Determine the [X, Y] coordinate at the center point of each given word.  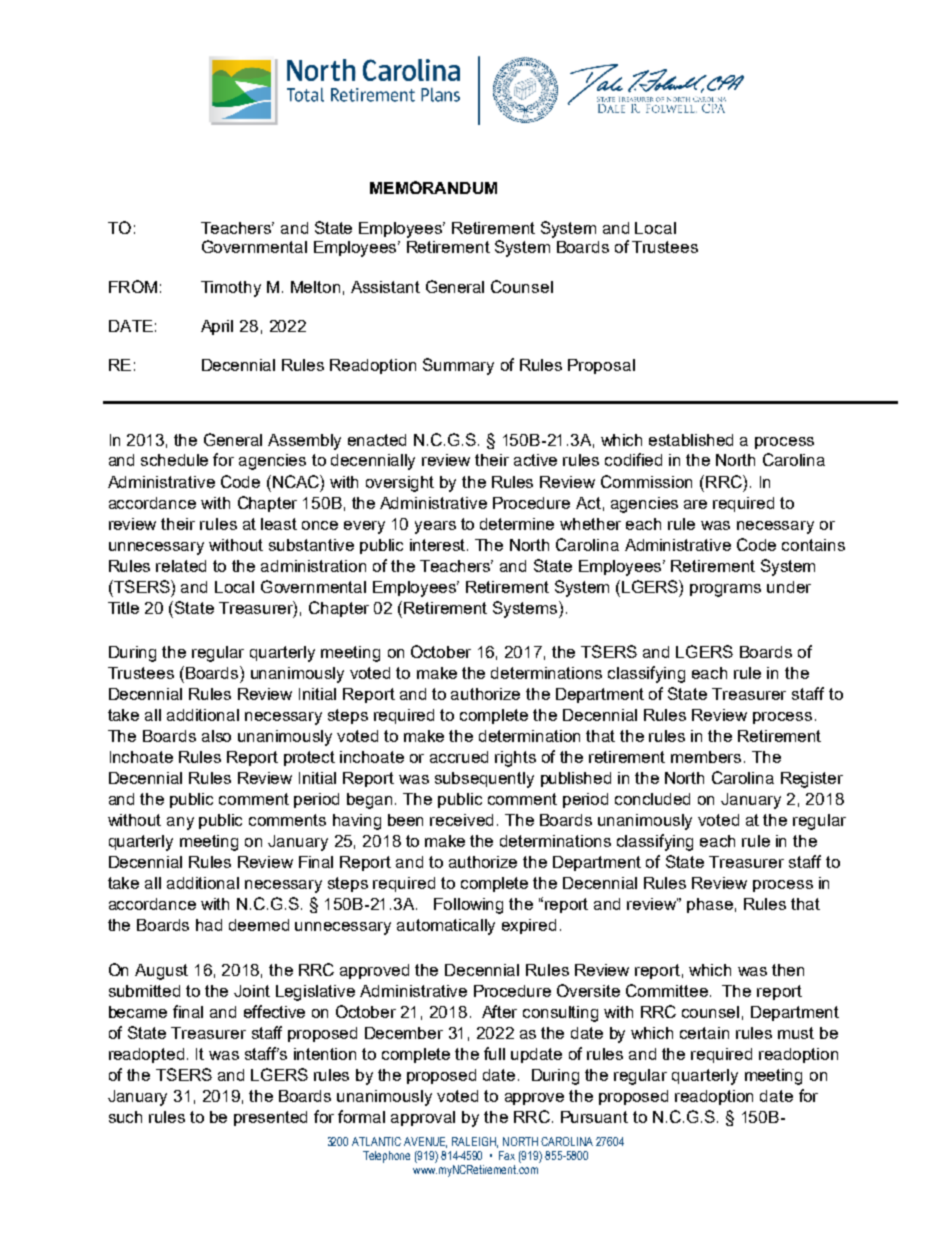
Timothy [231, 289]
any [180, 823]
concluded [652, 799]
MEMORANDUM [433, 187]
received [461, 820]
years [435, 527]
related [181, 566]
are [695, 504]
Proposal [601, 366]
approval [423, 1118]
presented [270, 1118]
